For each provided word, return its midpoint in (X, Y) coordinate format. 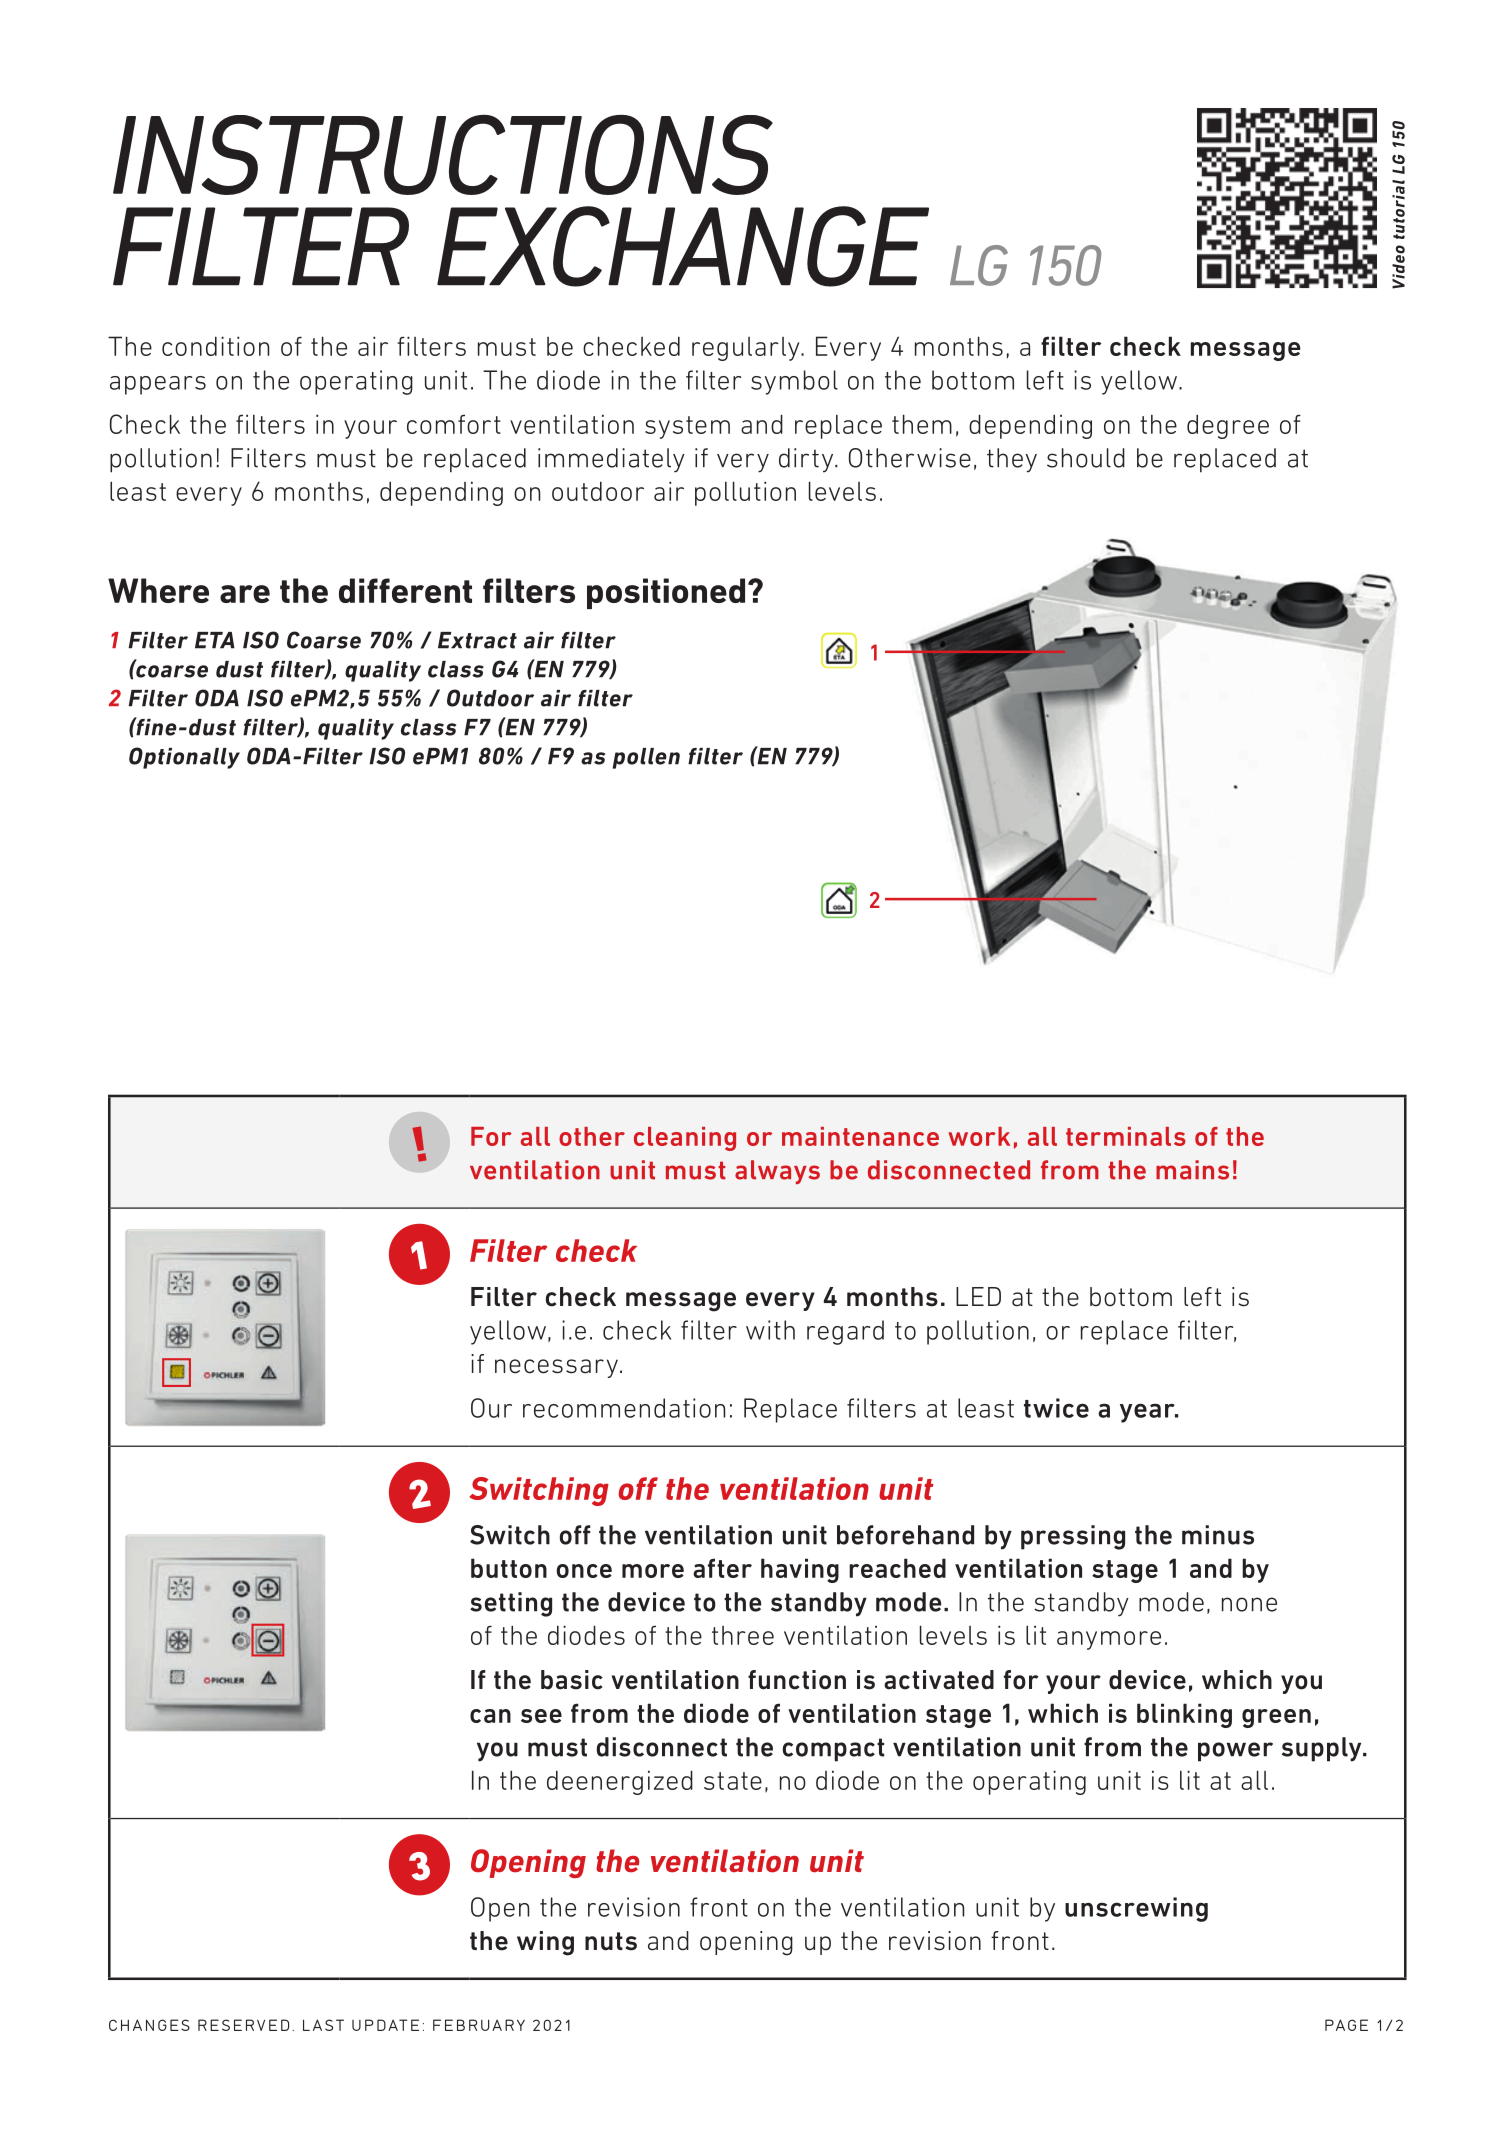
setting (511, 1604)
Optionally (184, 758)
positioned (666, 593)
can (490, 1716)
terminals (1126, 1136)
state (733, 1781)
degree (1228, 426)
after (722, 1568)
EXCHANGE (683, 246)
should (1086, 458)
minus (1218, 1535)
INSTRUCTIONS (443, 154)
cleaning (685, 1139)
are (245, 594)
